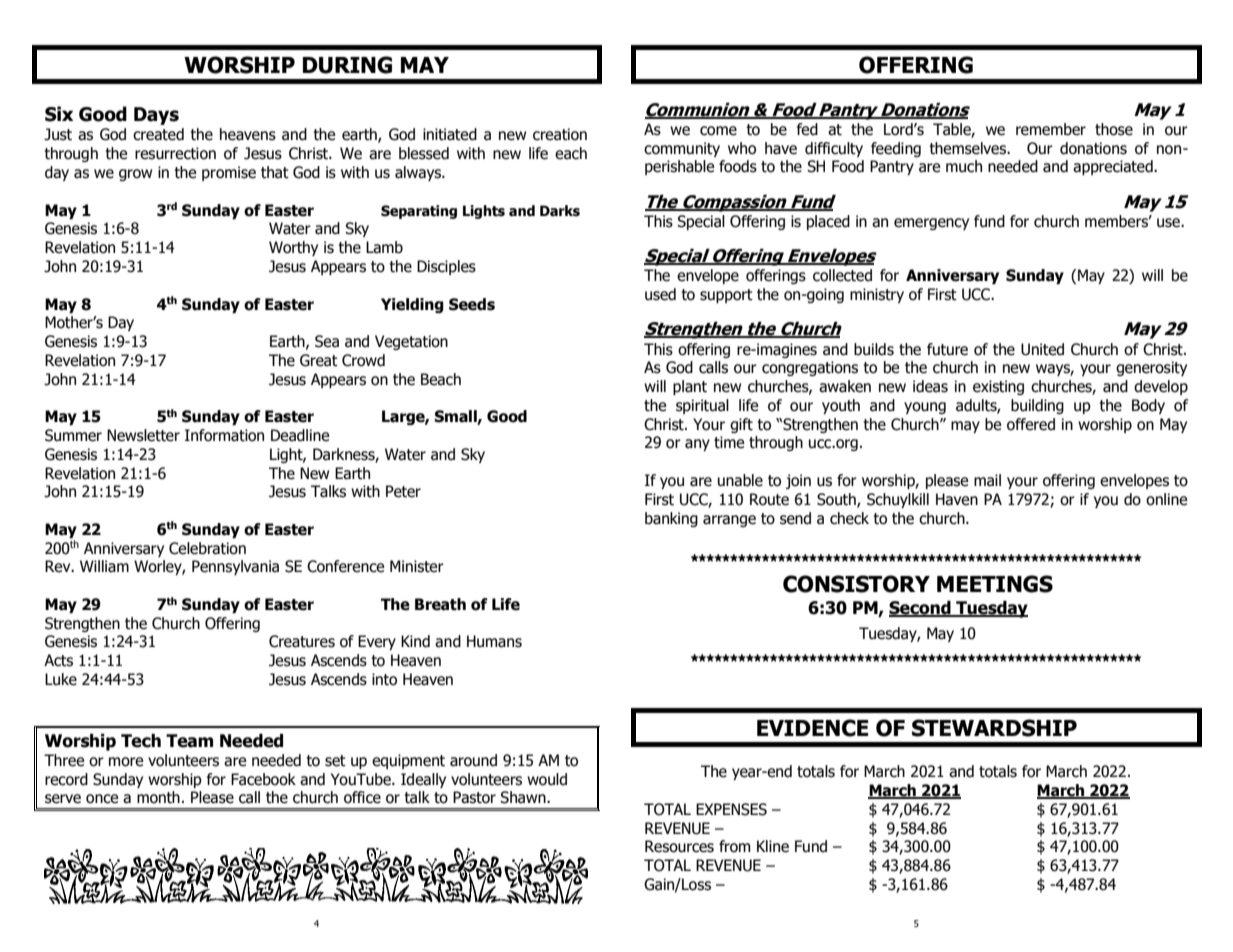 The height and width of the screenshot is (952, 1233). I want to click on Days, so click(156, 116).
